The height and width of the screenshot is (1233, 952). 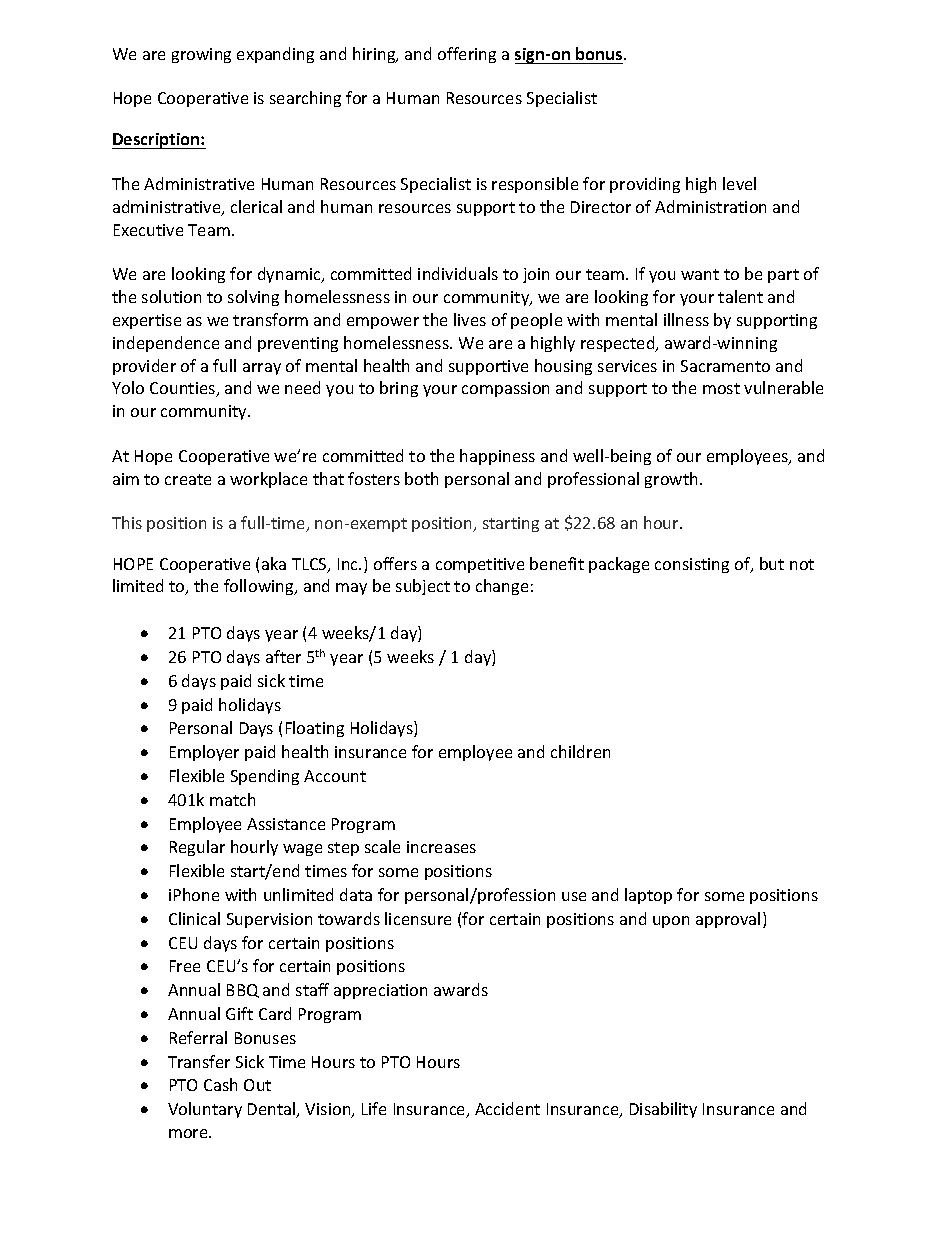 What do you see at coordinates (205, 1110) in the screenshot?
I see `Voluntary` at bounding box center [205, 1110].
